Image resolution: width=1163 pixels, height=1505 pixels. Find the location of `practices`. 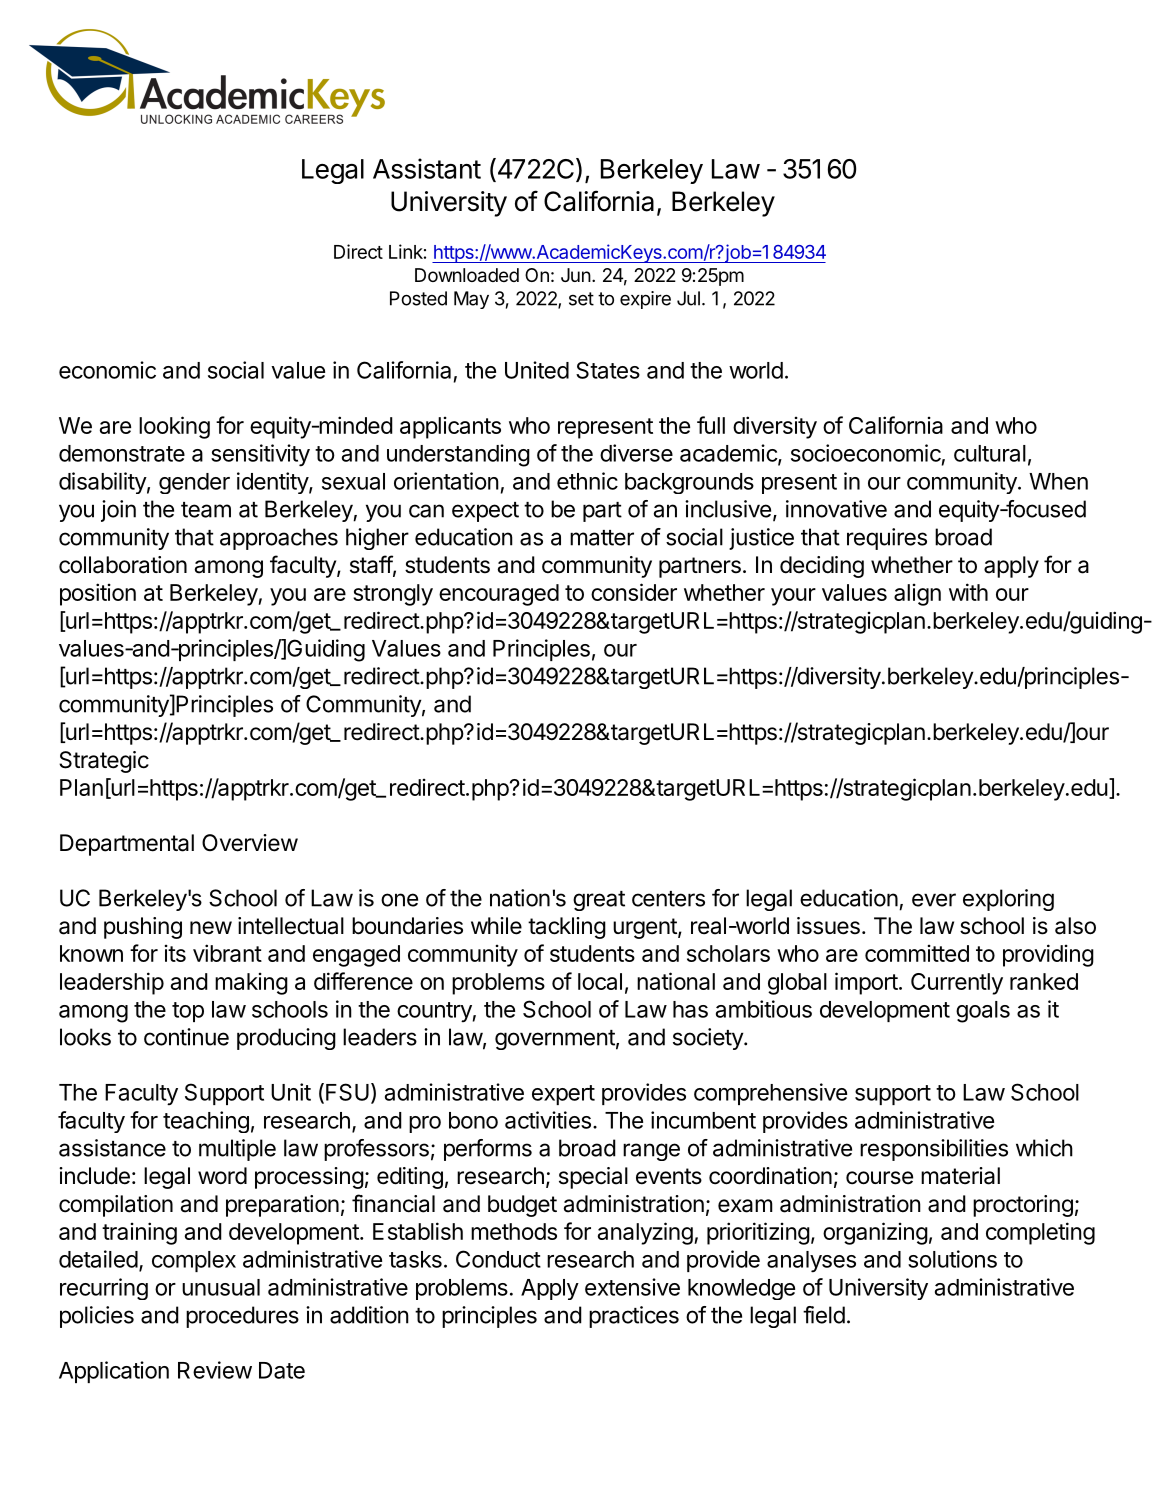

practices is located at coordinates (634, 1317).
